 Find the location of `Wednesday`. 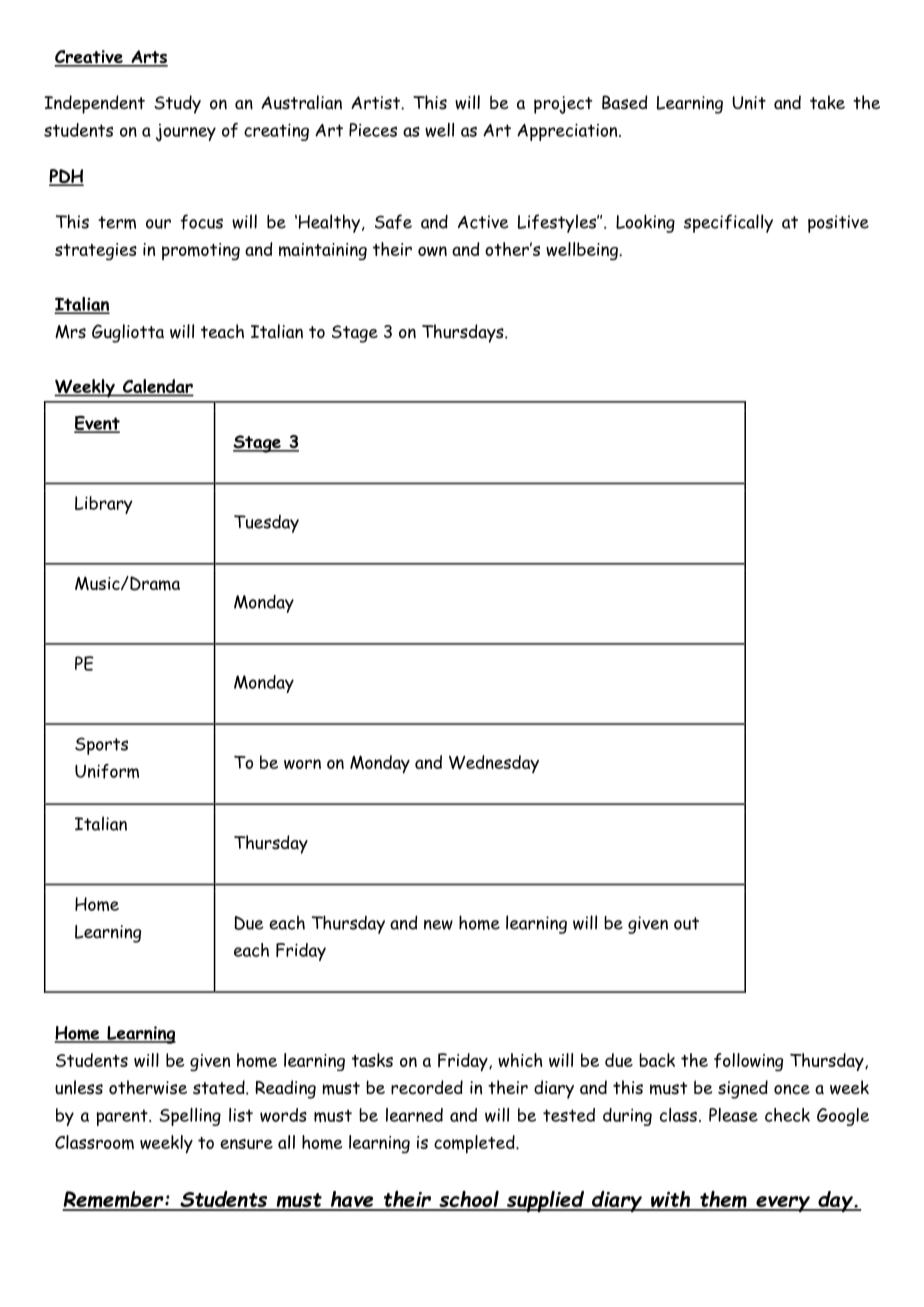

Wednesday is located at coordinates (494, 764).
